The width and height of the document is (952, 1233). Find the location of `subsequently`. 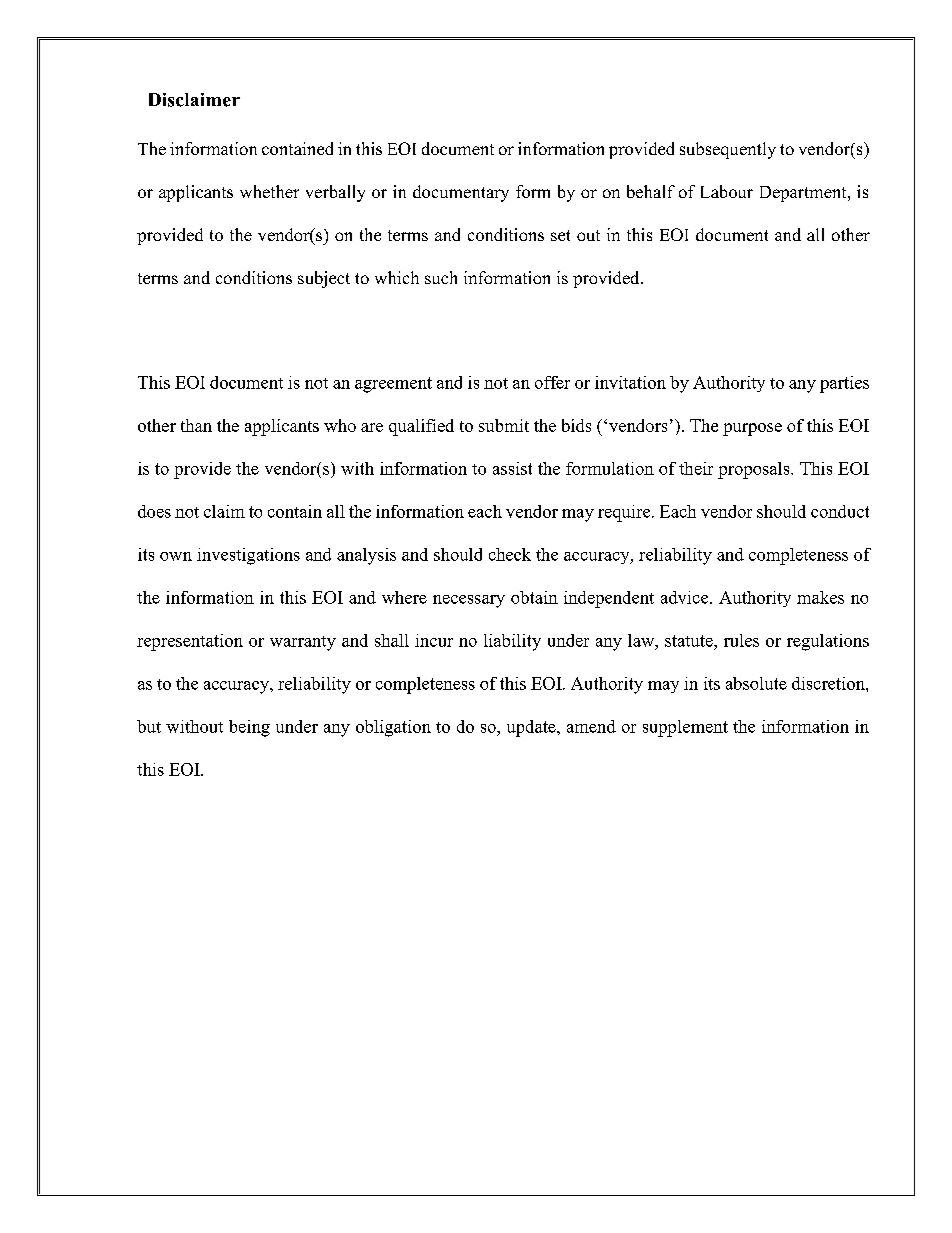

subsequently is located at coordinates (728, 150).
